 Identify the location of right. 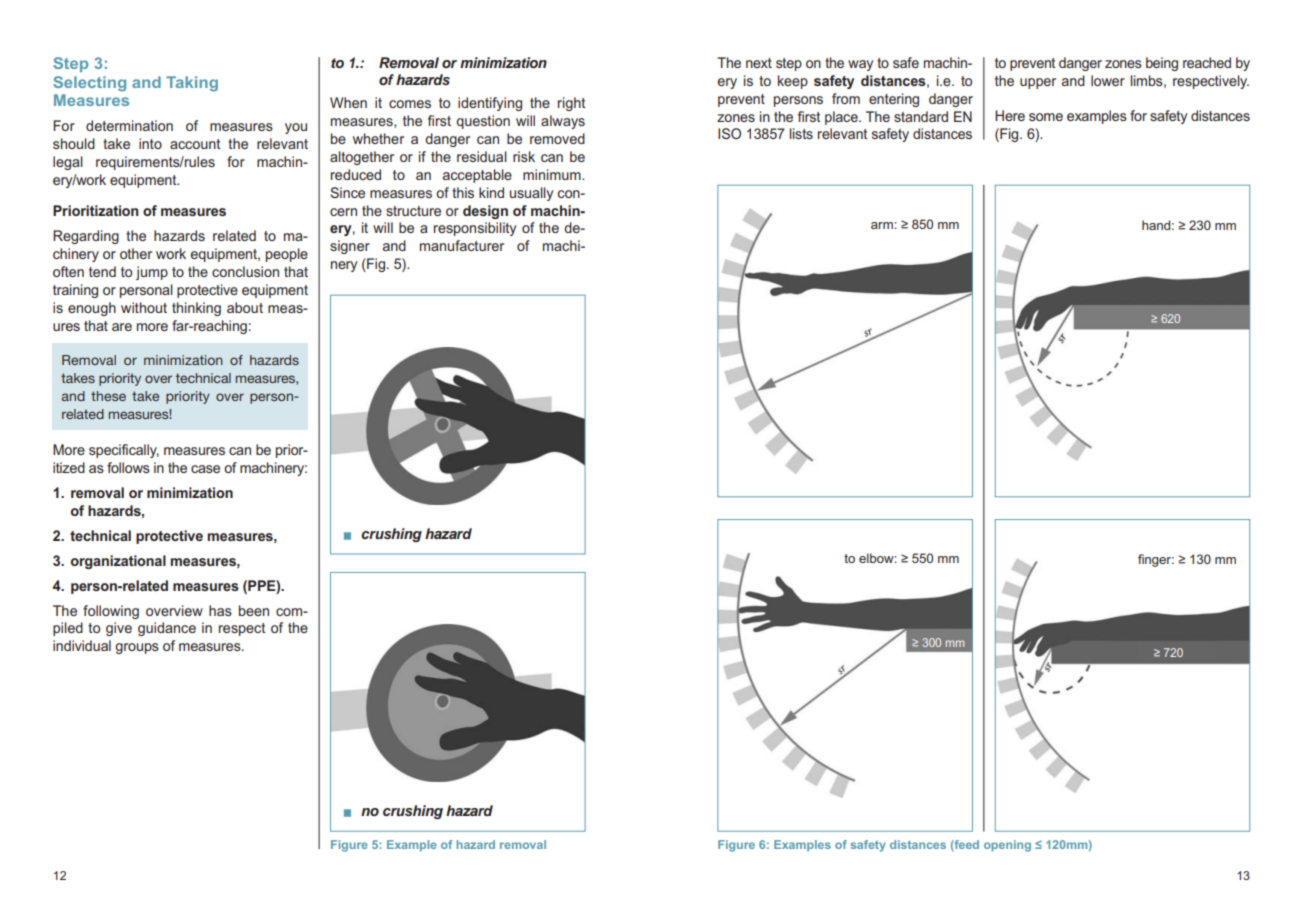
(572, 104).
